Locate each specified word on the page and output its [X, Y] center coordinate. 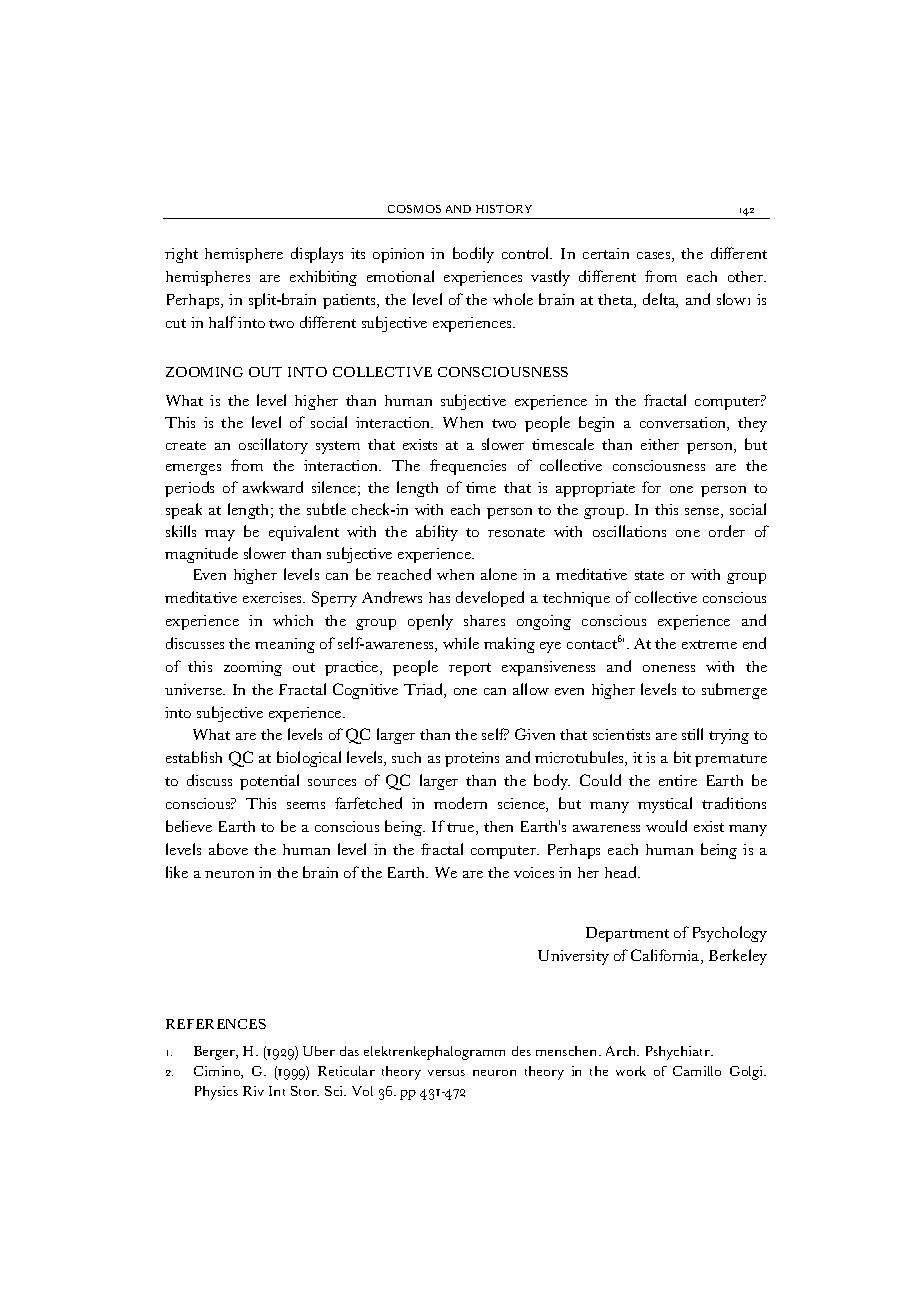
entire [678, 780]
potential [269, 782]
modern [460, 803]
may [220, 535]
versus [446, 1073]
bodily [473, 255]
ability [437, 533]
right [181, 255]
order [727, 531]
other [747, 276]
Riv [253, 1091]
